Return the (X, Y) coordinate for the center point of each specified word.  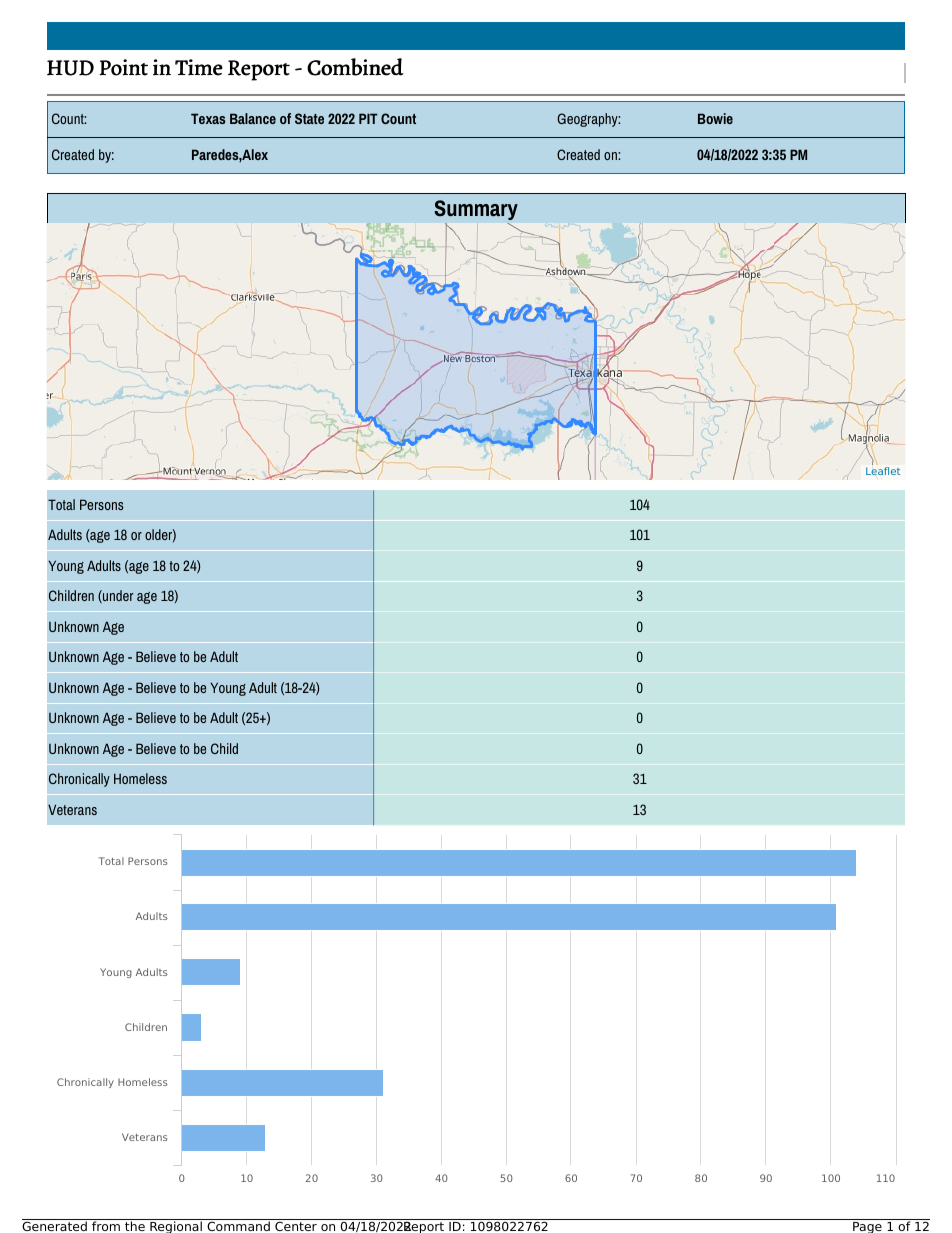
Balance (253, 118)
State (309, 118)
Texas (208, 118)
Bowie (715, 118)
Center (296, 1225)
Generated (55, 1225)
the (135, 1225)
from (106, 1225)
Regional (176, 1226)
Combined (355, 67)
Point (123, 67)
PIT (368, 118)
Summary (476, 210)
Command (238, 1225)
